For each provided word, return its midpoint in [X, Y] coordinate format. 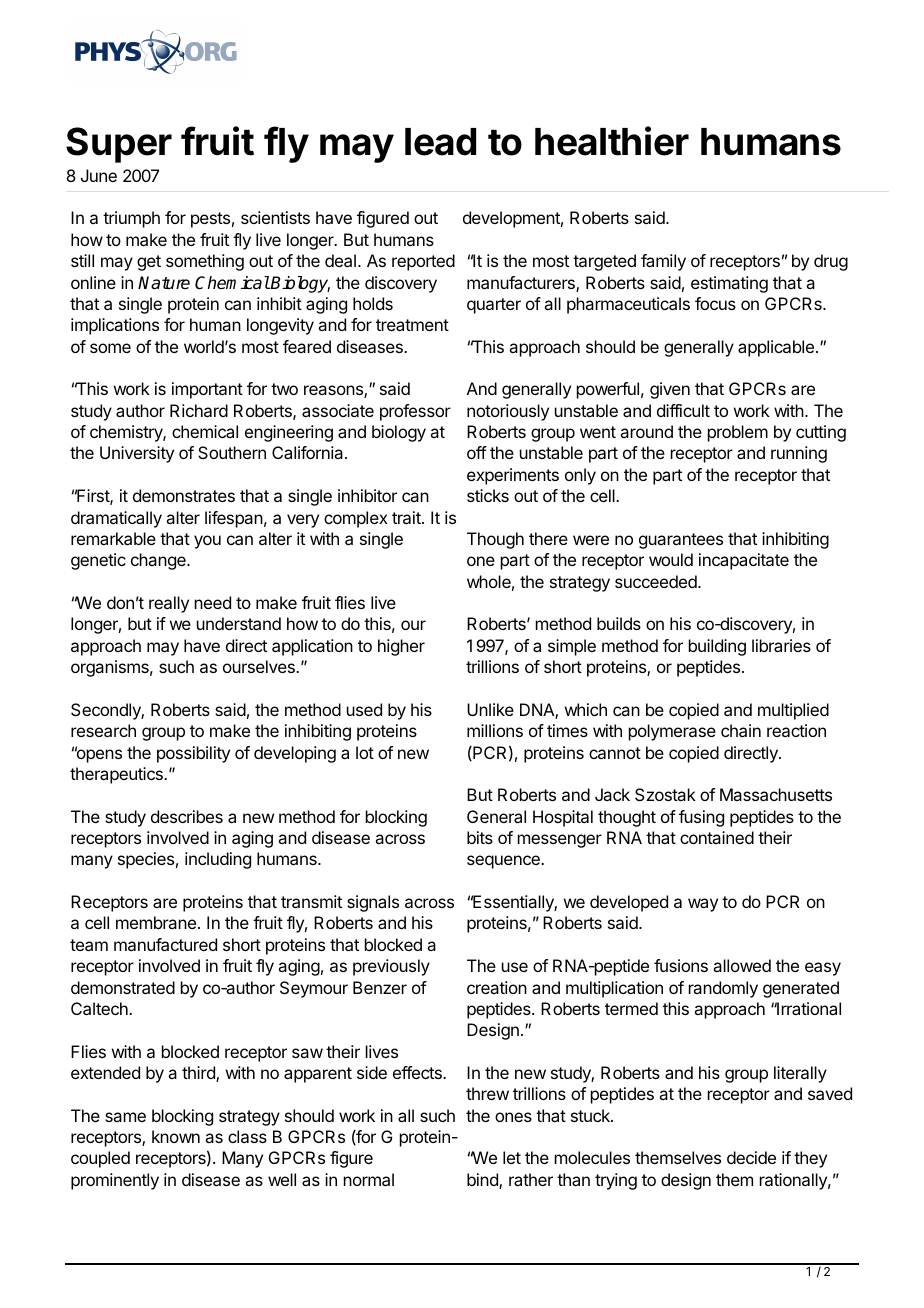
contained [717, 837]
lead [440, 142]
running [799, 454]
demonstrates [184, 495]
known [176, 1136]
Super [119, 145]
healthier [612, 141]
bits [480, 837]
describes [187, 816]
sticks [488, 495]
